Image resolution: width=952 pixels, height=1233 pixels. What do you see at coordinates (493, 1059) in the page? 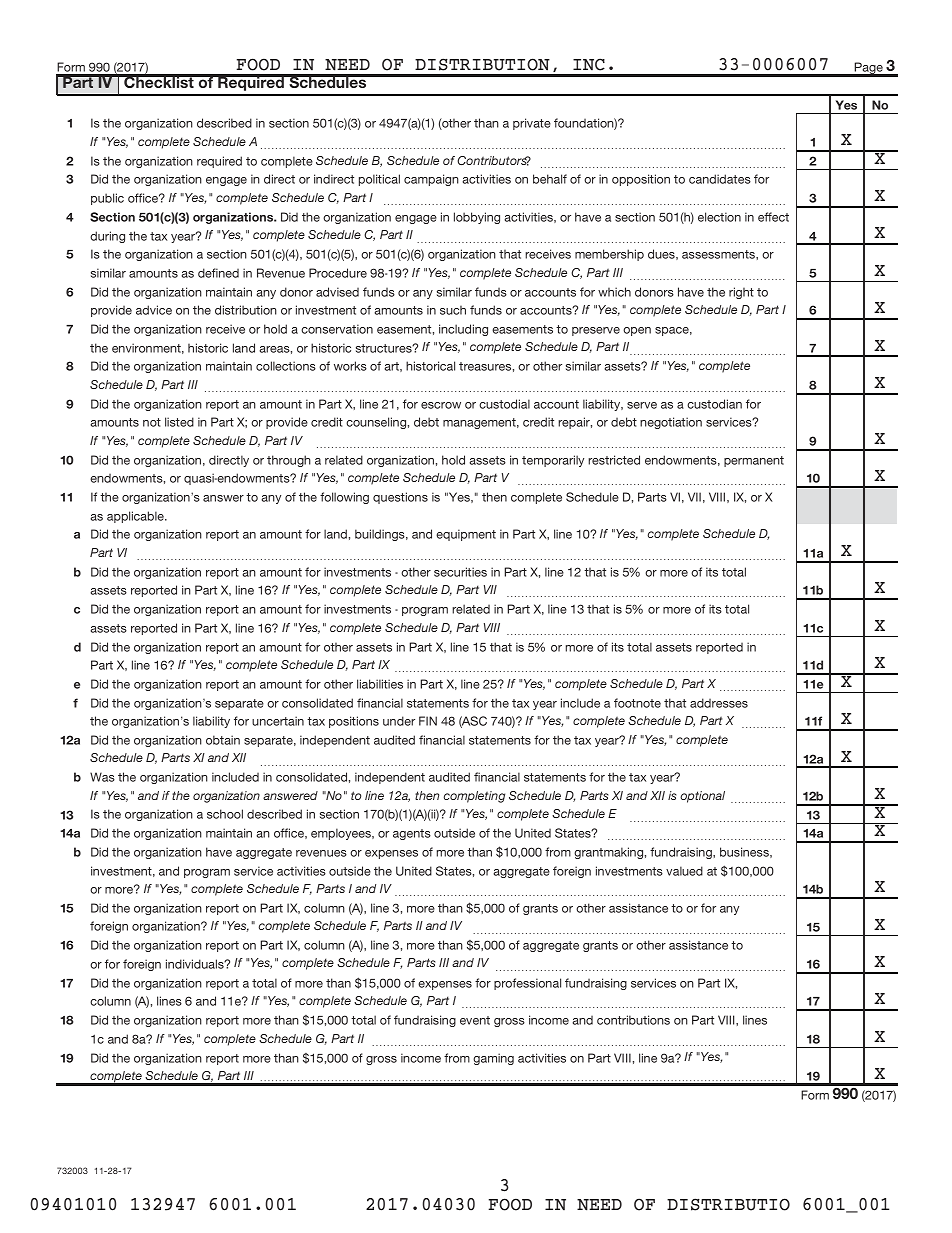
I see `gaming` at bounding box center [493, 1059].
